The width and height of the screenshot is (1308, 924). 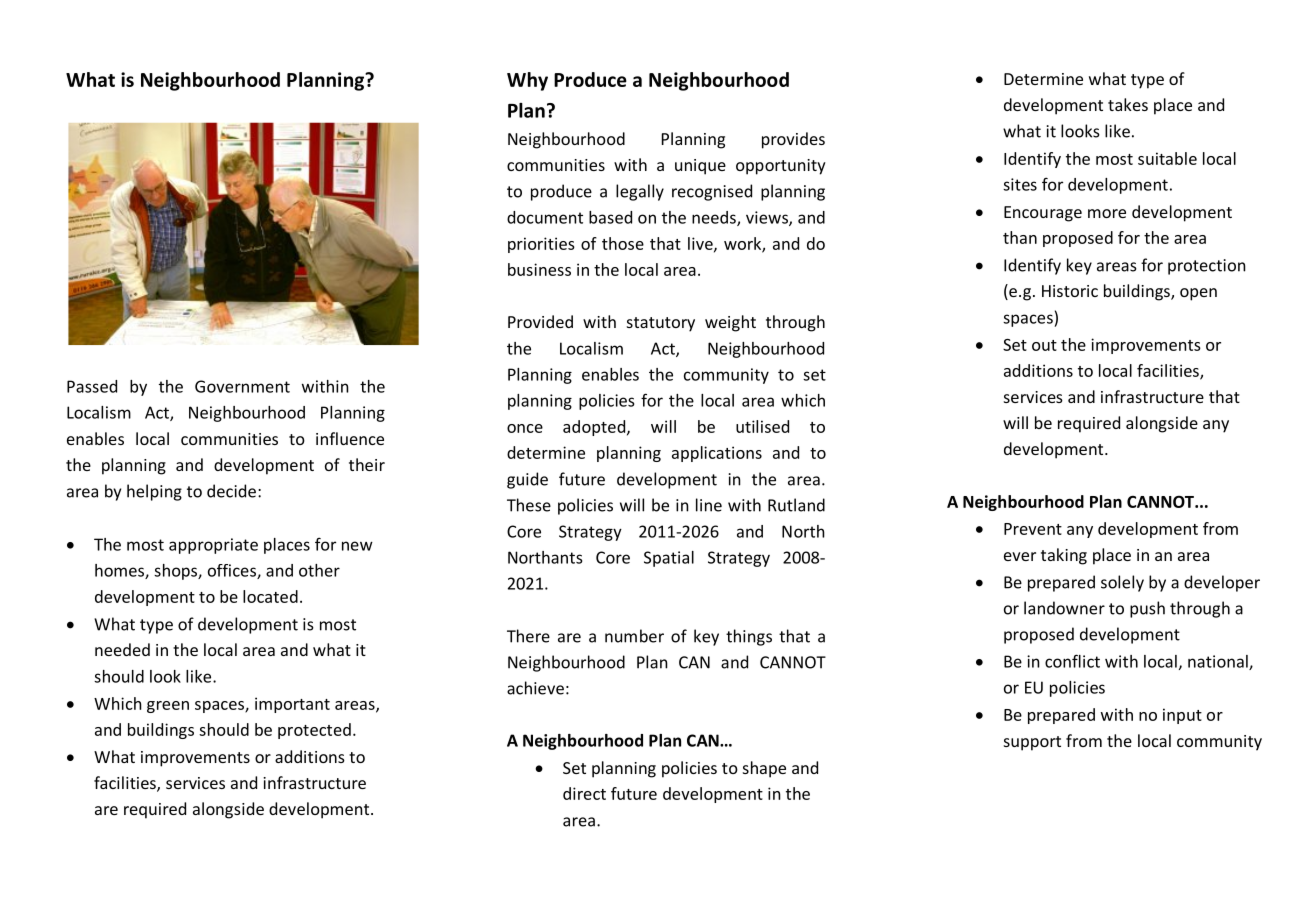 What do you see at coordinates (213, 546) in the screenshot?
I see `appropriate` at bounding box center [213, 546].
